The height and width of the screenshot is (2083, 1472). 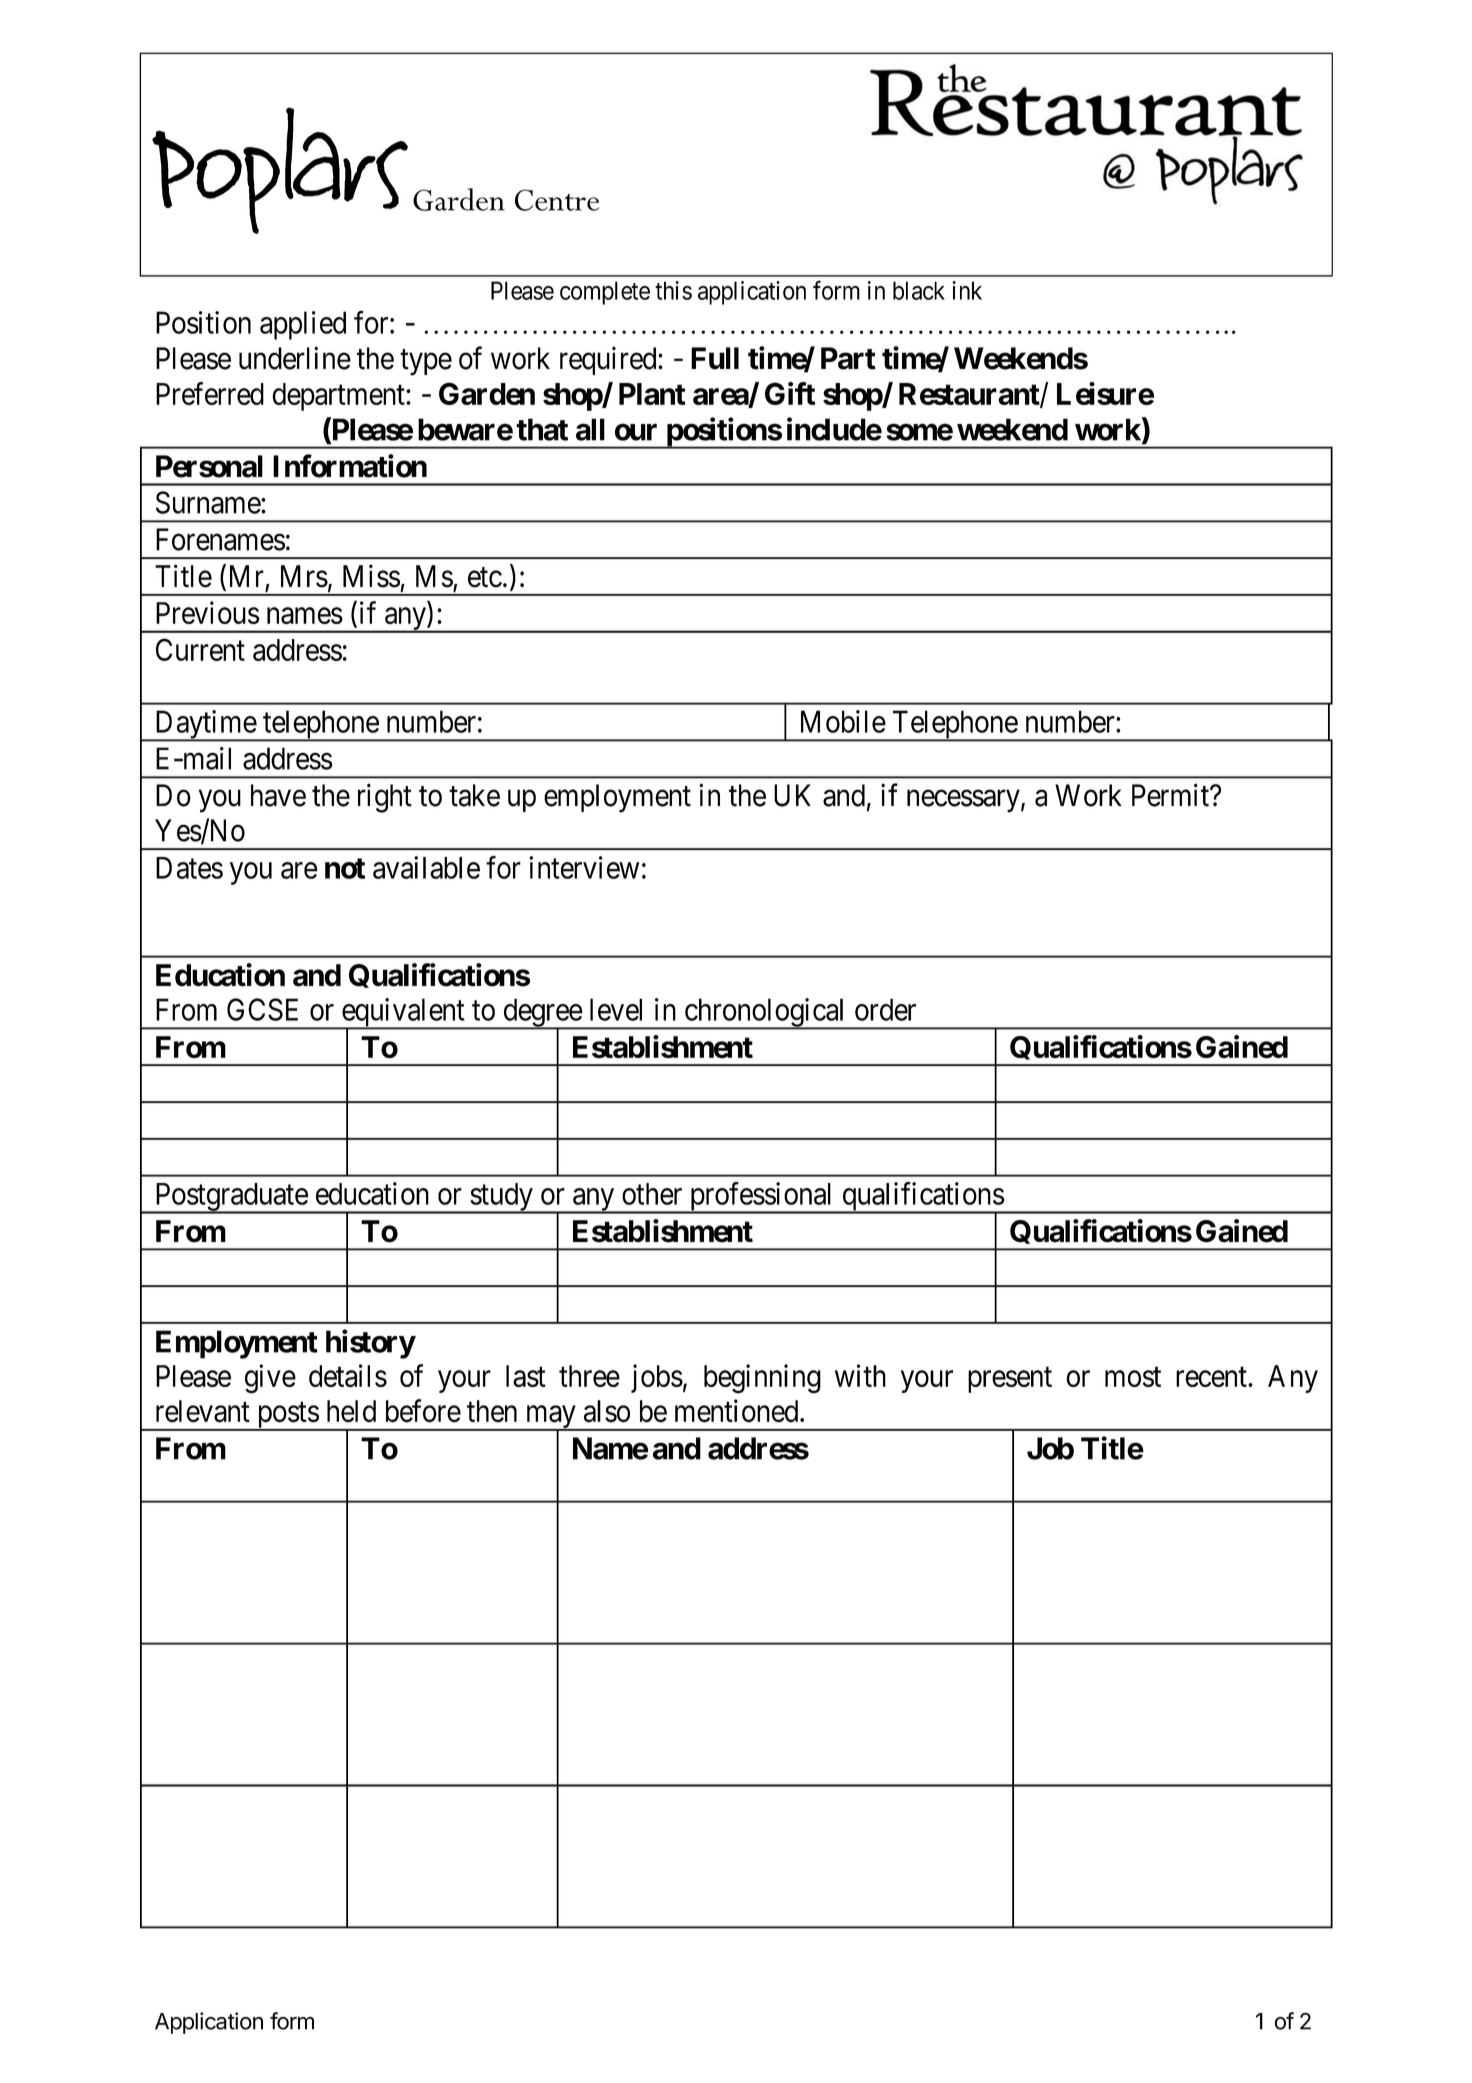 What do you see at coordinates (657, 1378) in the screenshot?
I see `jobs` at bounding box center [657, 1378].
